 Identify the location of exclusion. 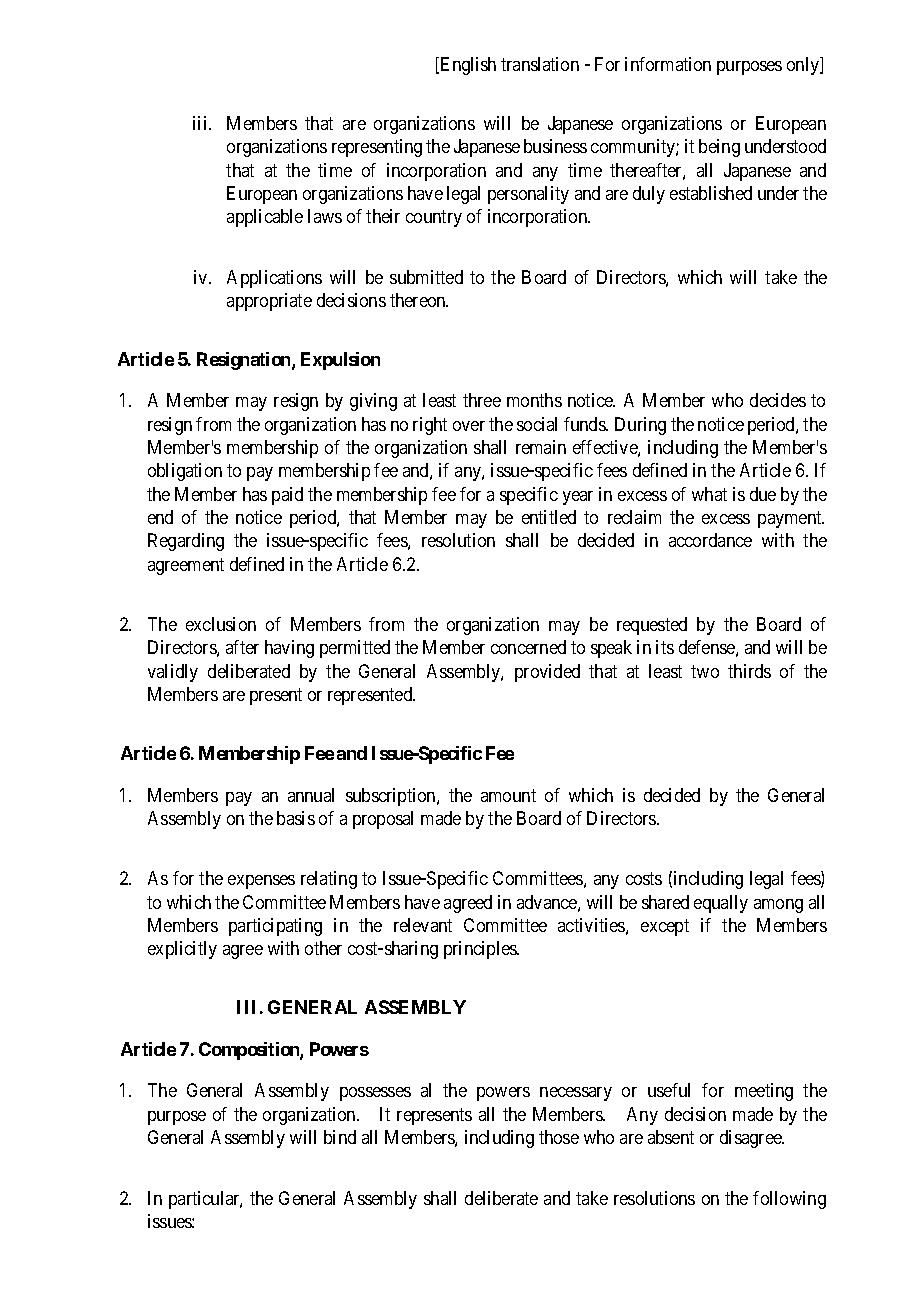
(221, 624).
